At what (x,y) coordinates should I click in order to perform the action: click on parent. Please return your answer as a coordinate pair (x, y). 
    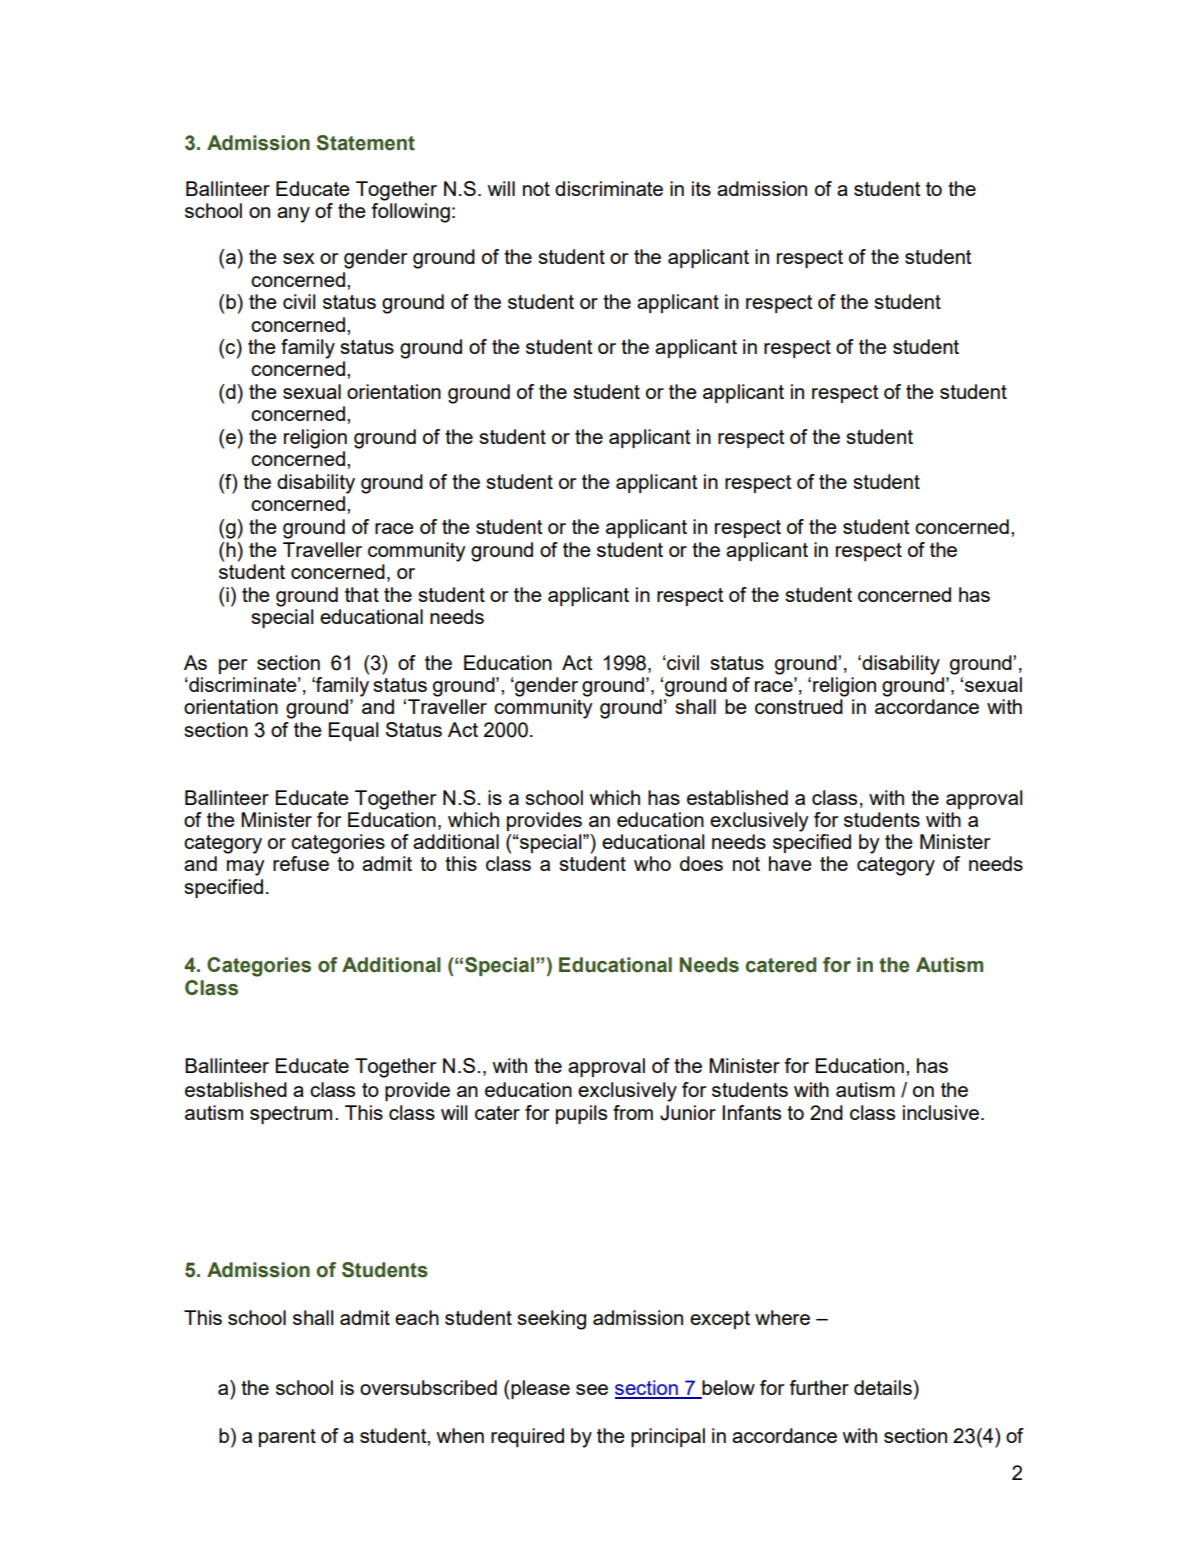
    Looking at the image, I should click on (287, 1438).
